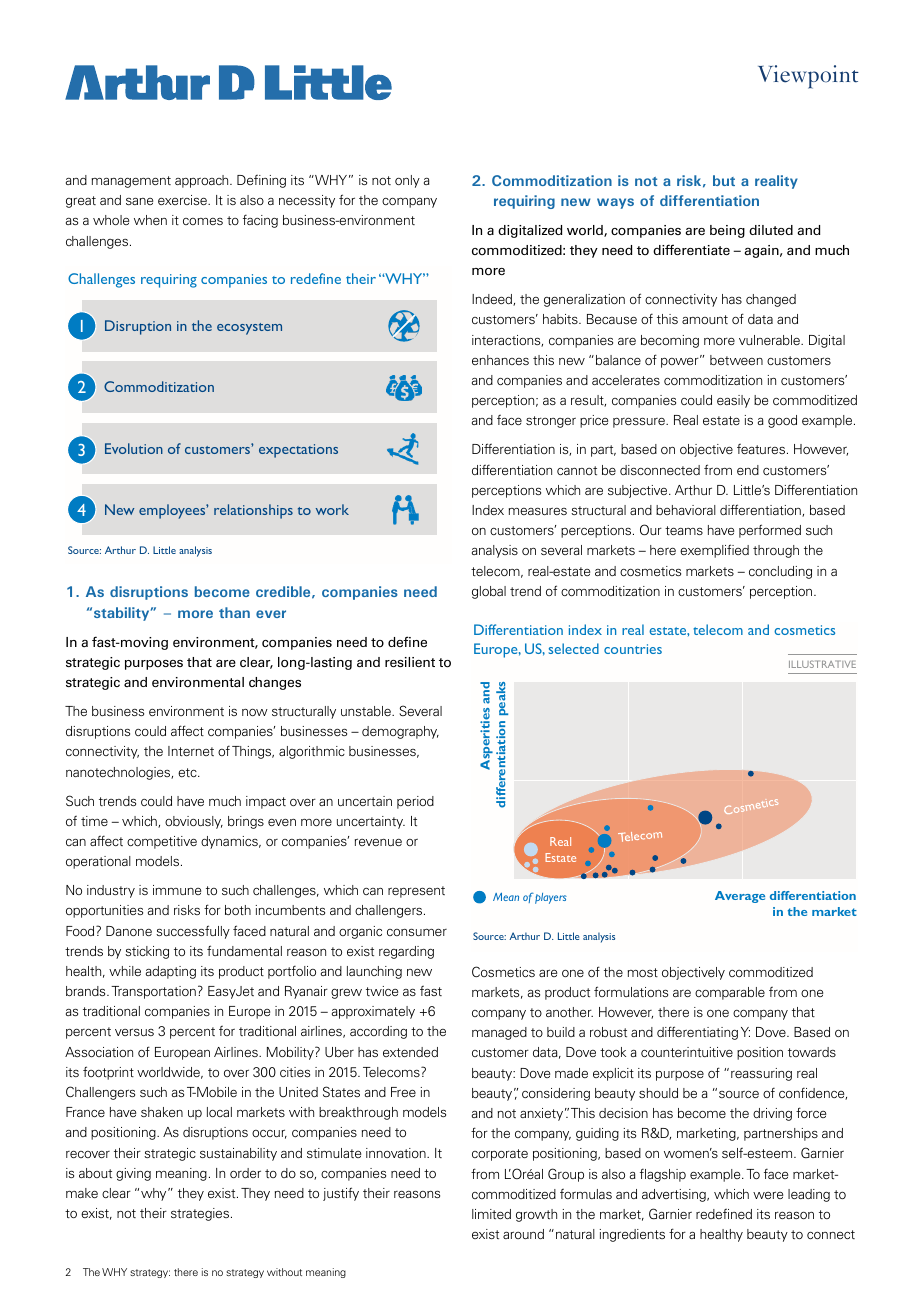 Image resolution: width=924 pixels, height=1308 pixels. Describe the element at coordinates (200, 1214) in the screenshot. I see `strategies` at that location.
